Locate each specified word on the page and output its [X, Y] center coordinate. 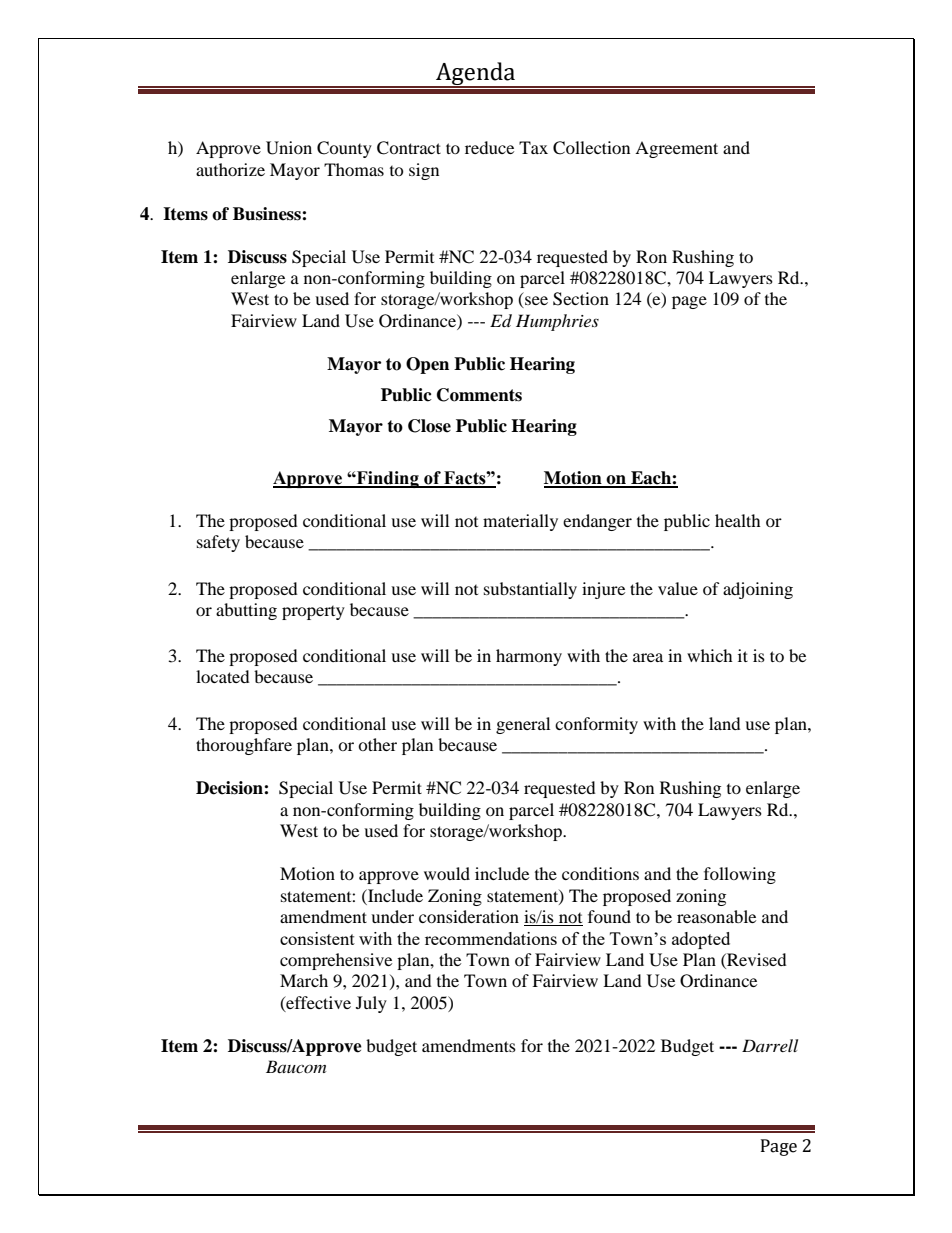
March [304, 980]
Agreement [676, 149]
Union [289, 148]
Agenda [476, 75]
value [678, 588]
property [313, 613]
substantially [530, 590]
